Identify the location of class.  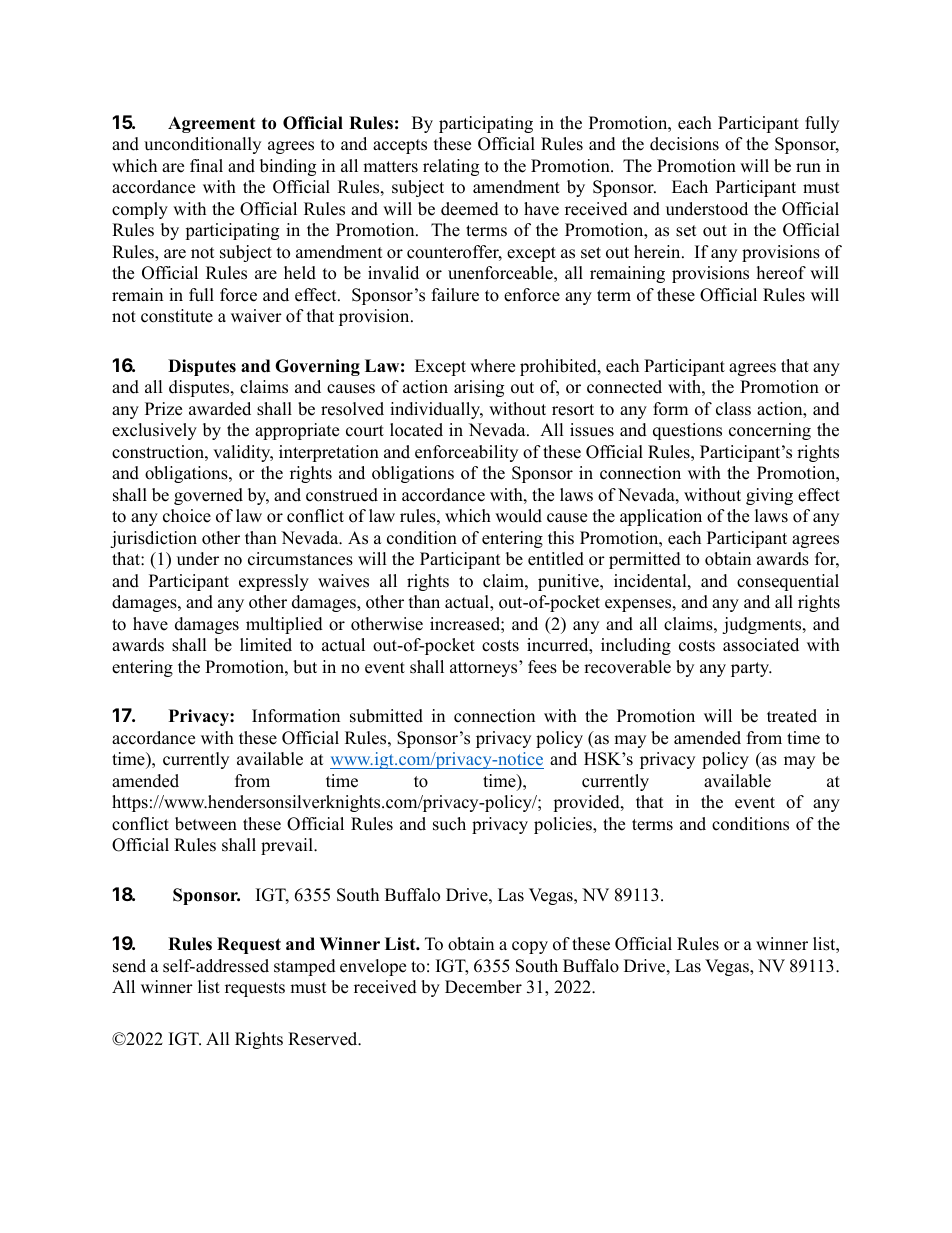
(733, 409).
